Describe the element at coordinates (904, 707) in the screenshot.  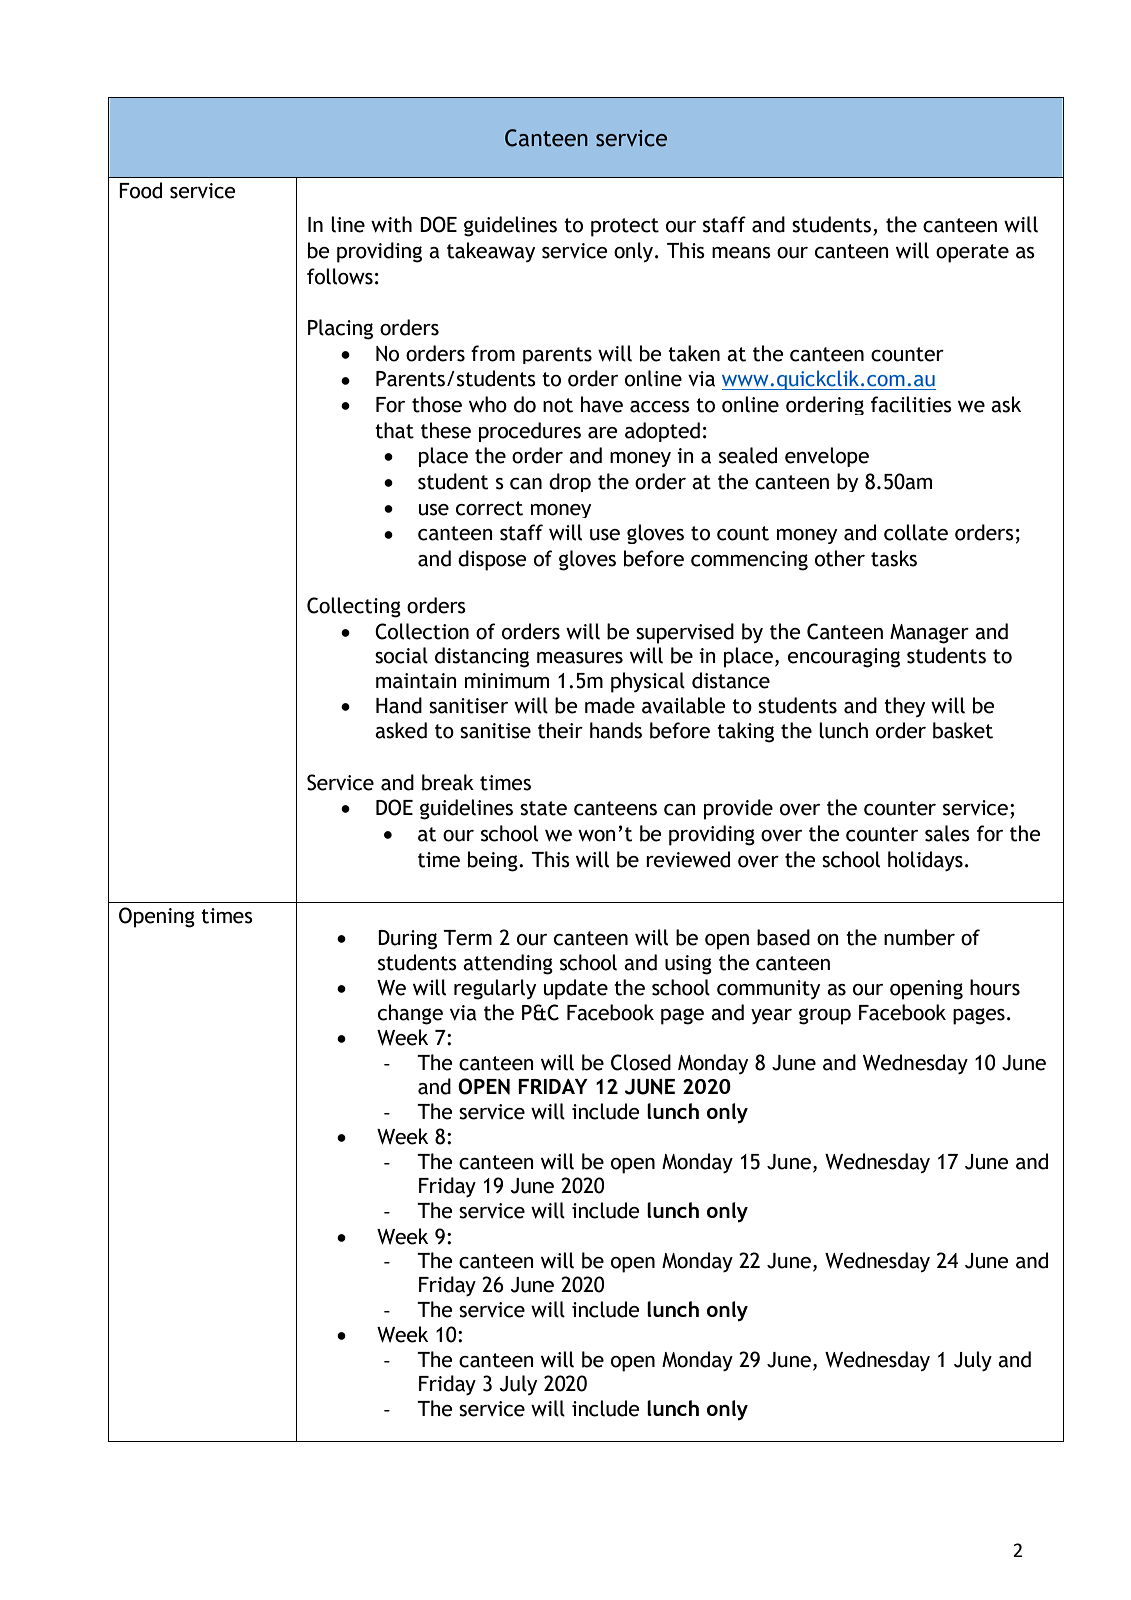
I see `they` at that location.
